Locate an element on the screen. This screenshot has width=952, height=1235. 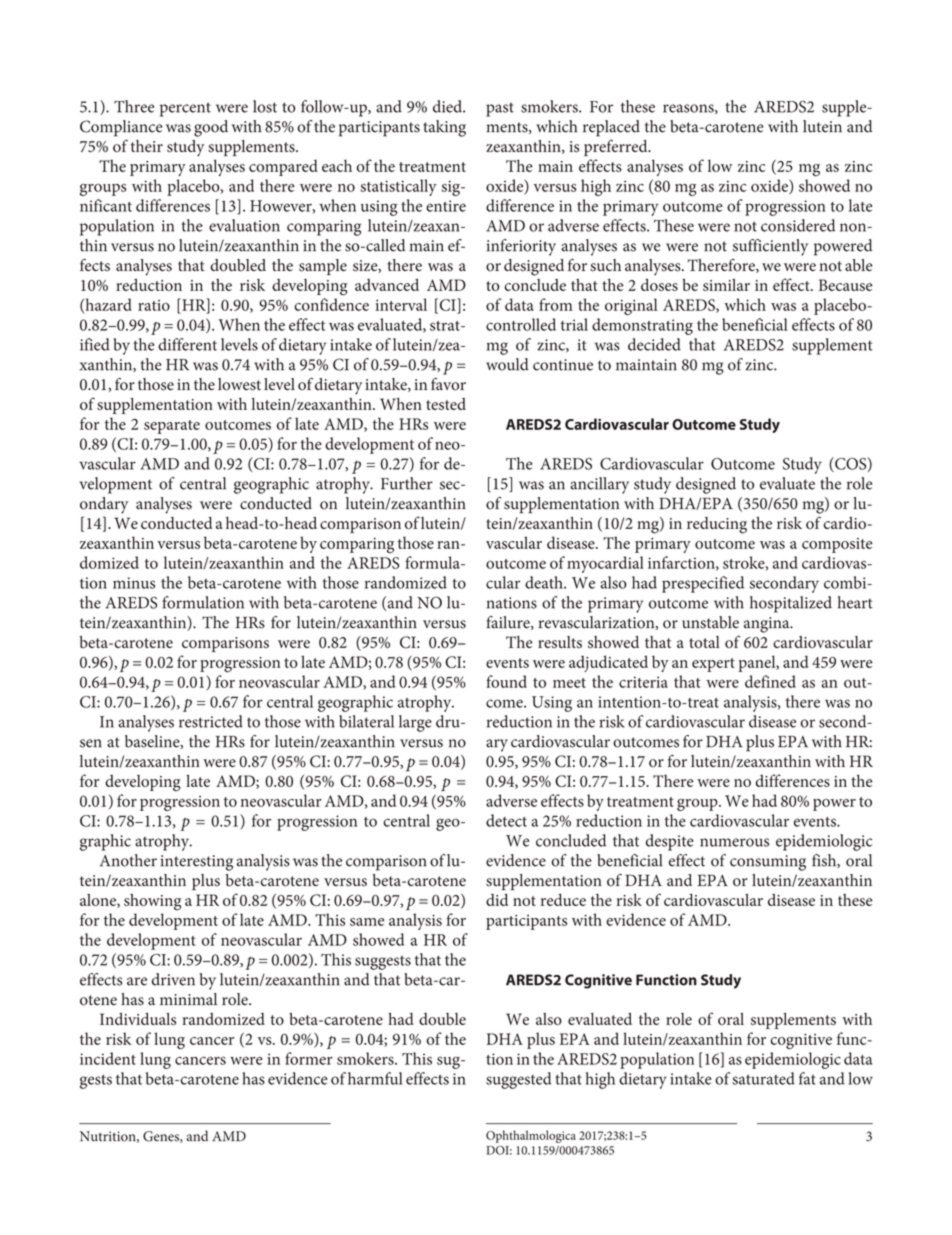
Individuals is located at coordinates (138, 1019).
